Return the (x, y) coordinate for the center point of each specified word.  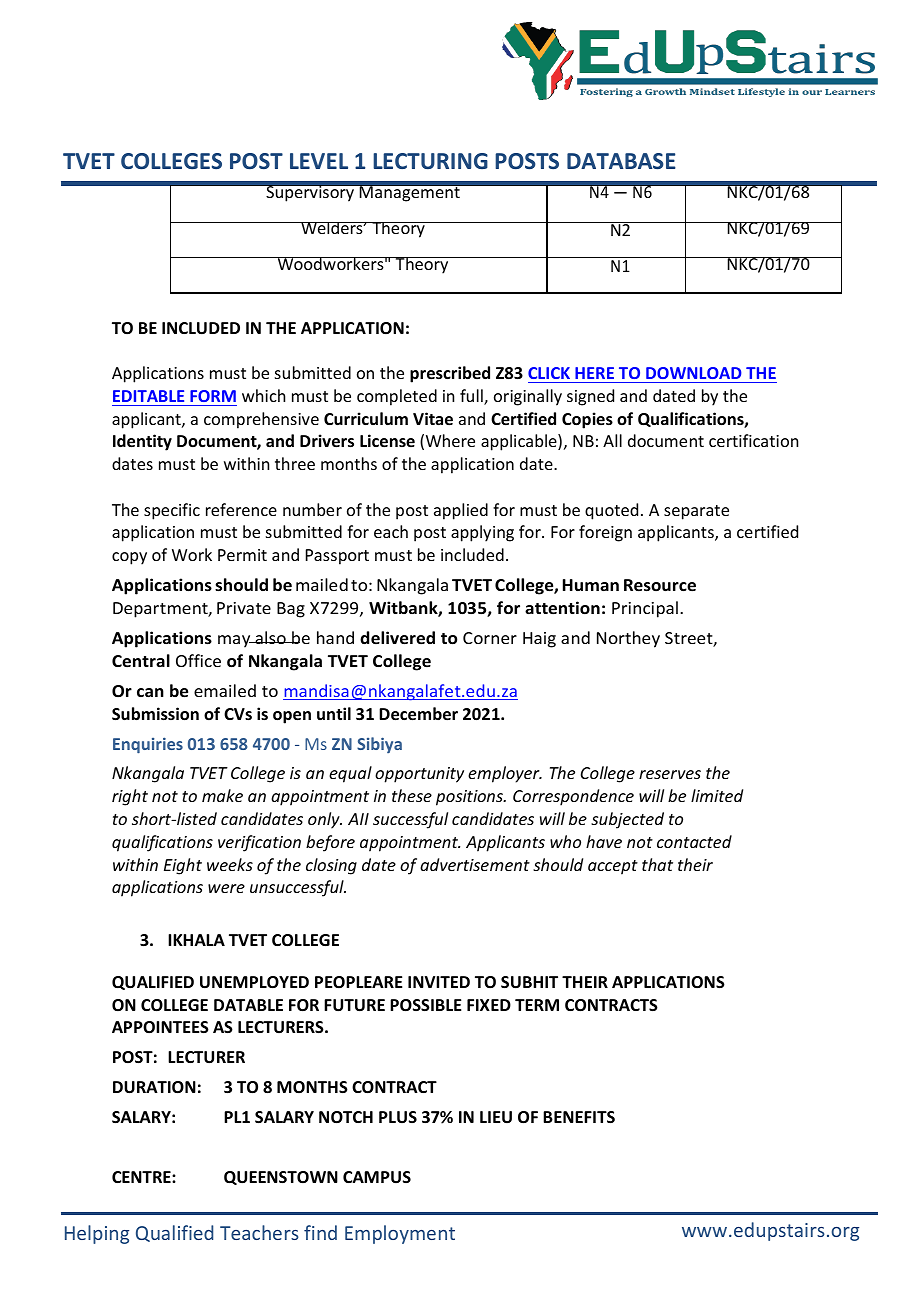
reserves (670, 774)
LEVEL (319, 161)
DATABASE (621, 161)
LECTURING (430, 161)
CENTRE (142, 1177)
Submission (155, 714)
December (418, 714)
